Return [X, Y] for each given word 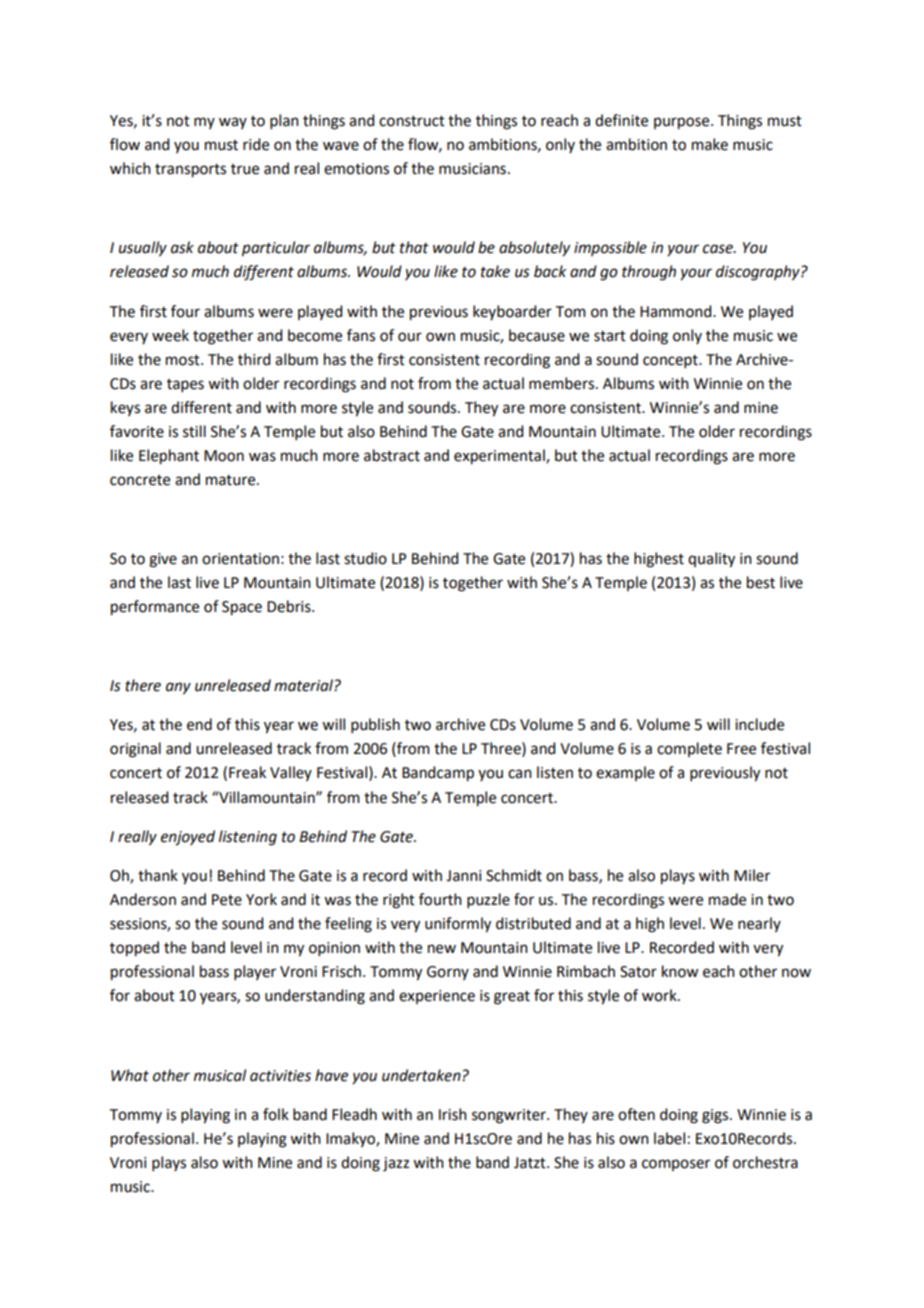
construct [412, 121]
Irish [453, 1114]
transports [190, 171]
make [710, 144]
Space [242, 608]
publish [375, 725]
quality [711, 560]
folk [276, 1114]
